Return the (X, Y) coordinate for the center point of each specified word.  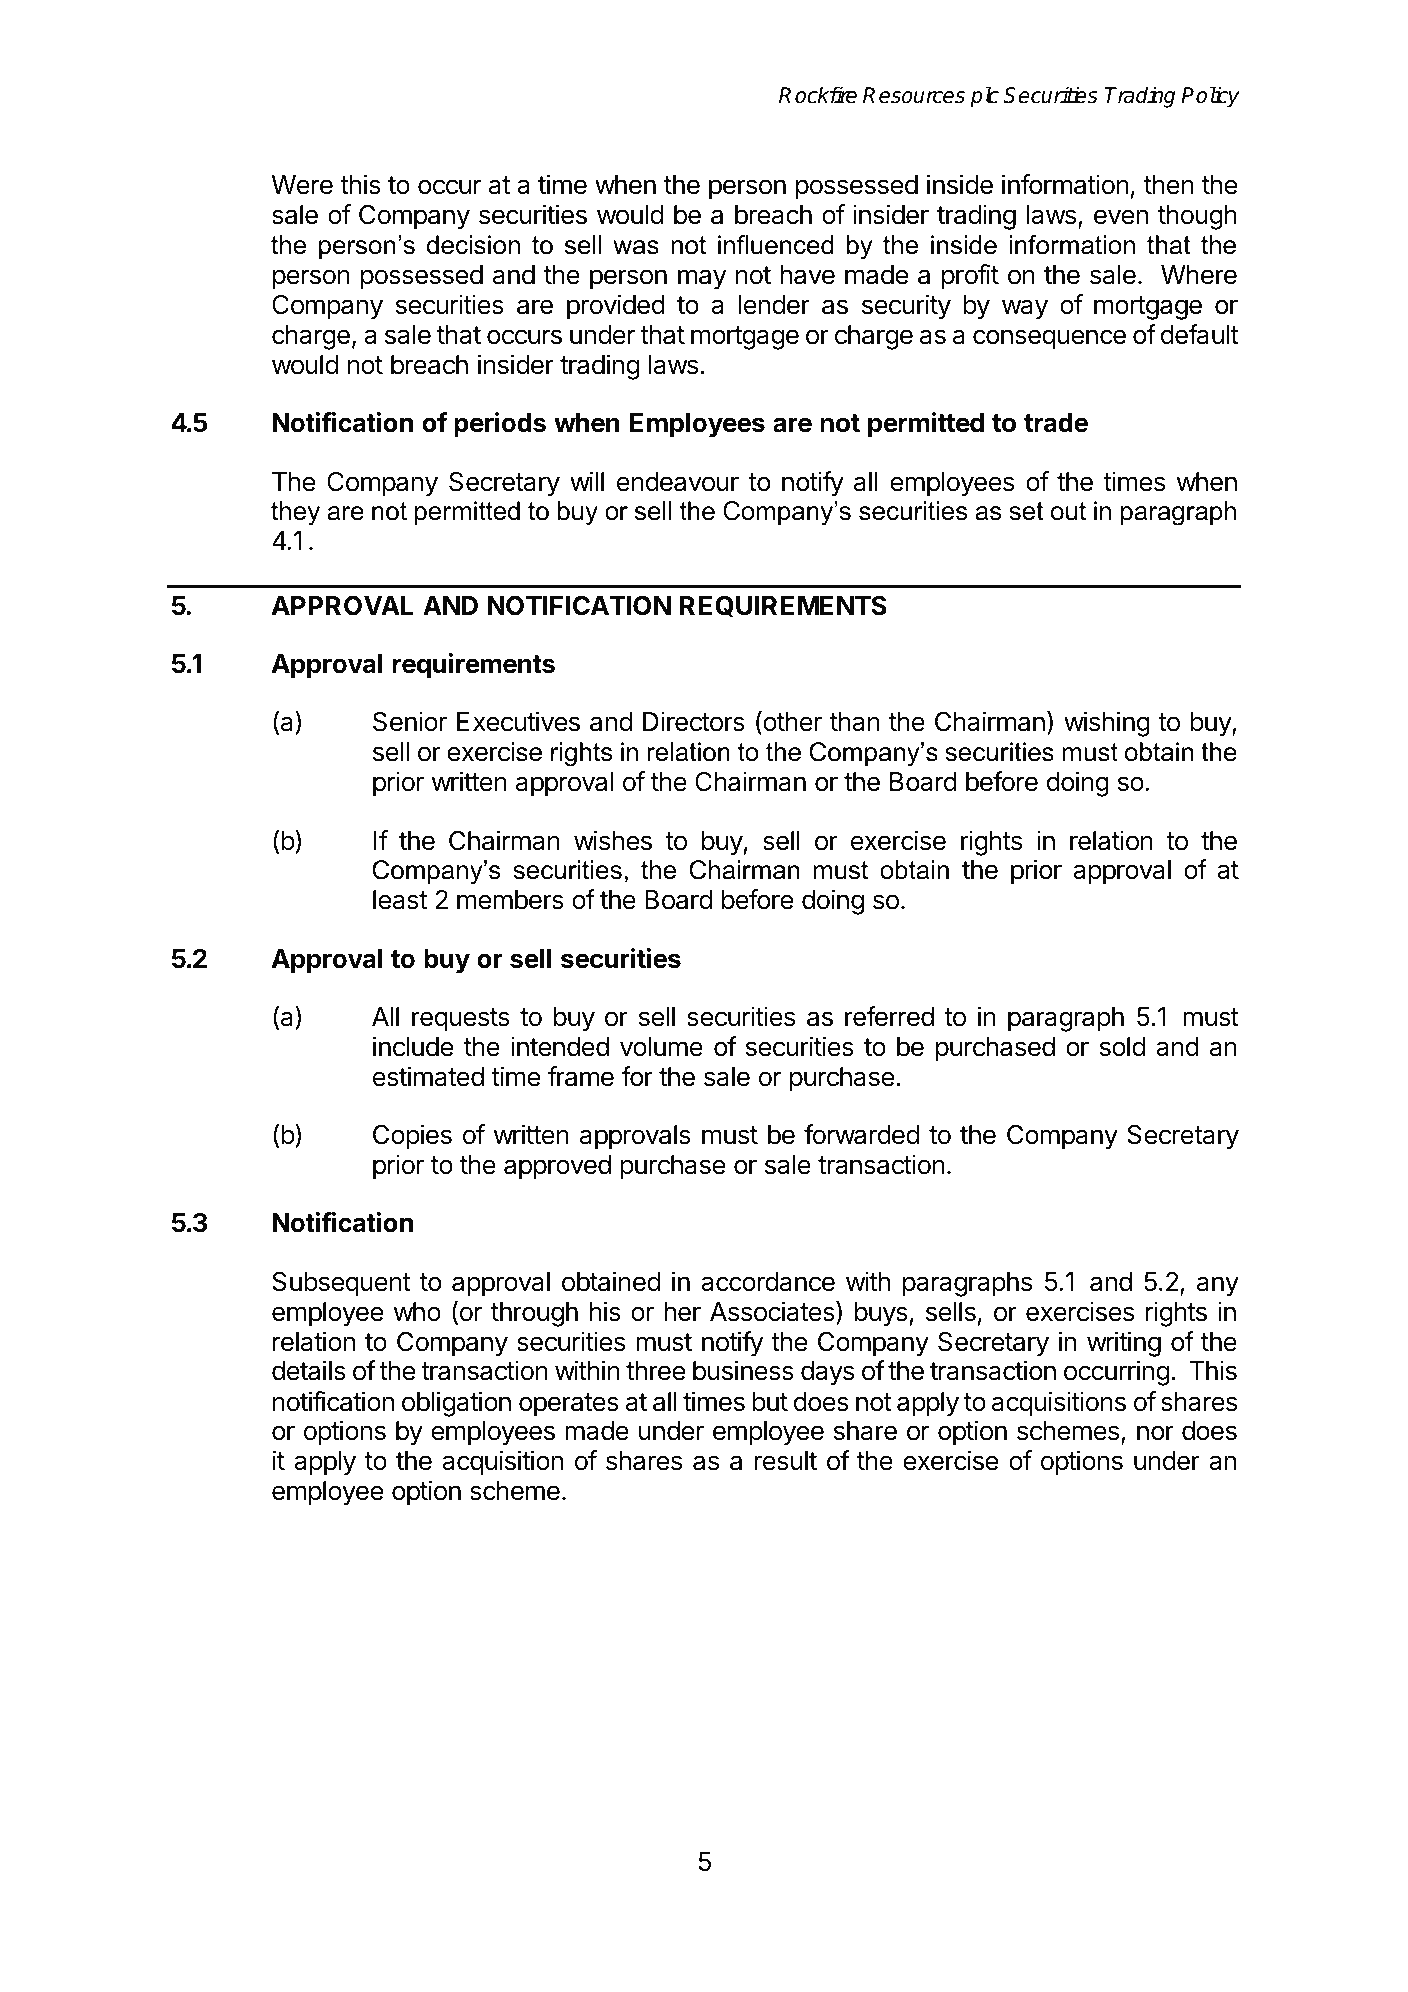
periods (500, 425)
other (791, 722)
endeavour (678, 482)
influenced (775, 245)
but (770, 1402)
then (1169, 185)
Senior (410, 721)
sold (1122, 1047)
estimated (428, 1076)
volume (661, 1047)
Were (302, 185)
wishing (1107, 724)
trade (1056, 423)
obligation (456, 1404)
